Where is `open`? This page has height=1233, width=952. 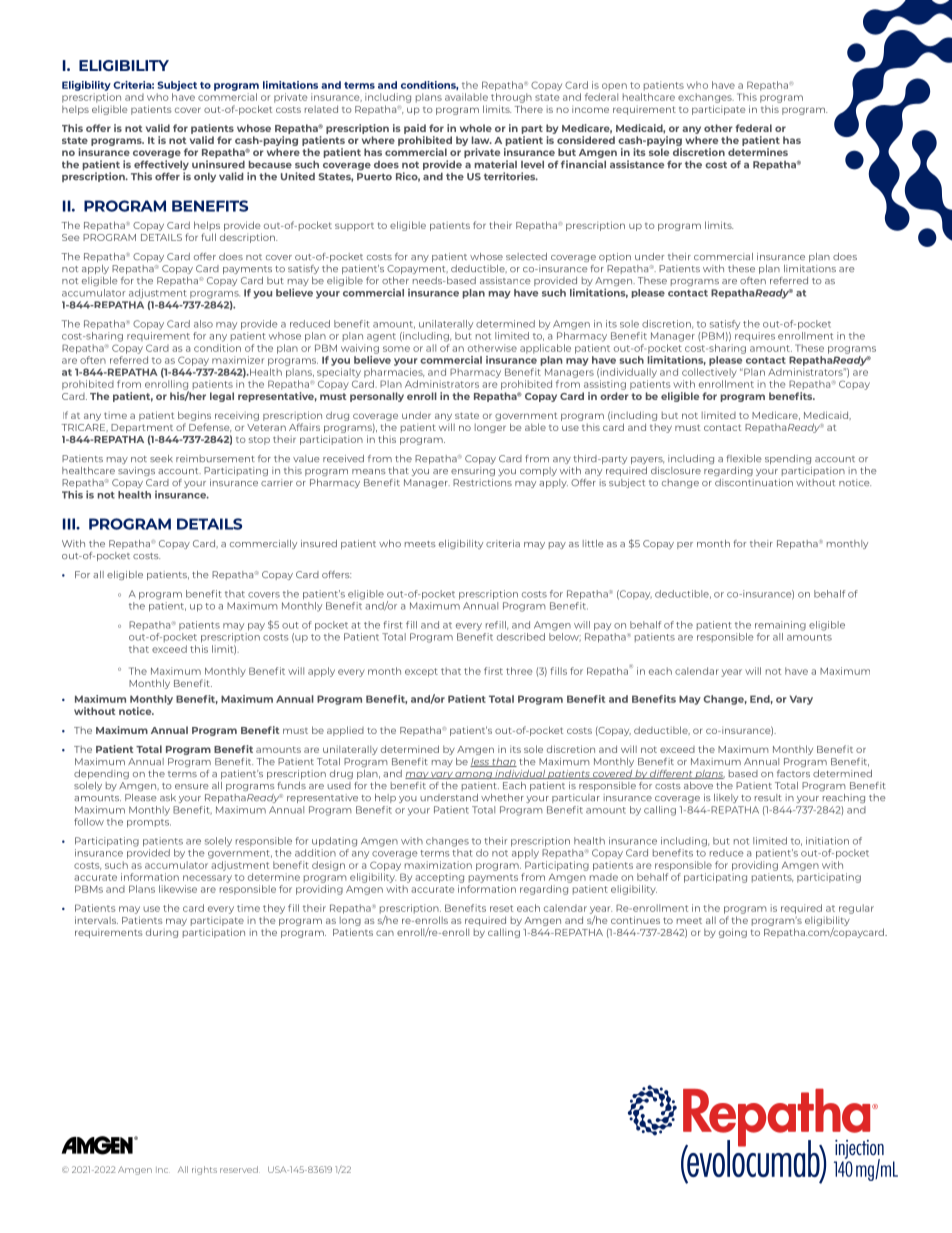 open is located at coordinates (614, 87).
